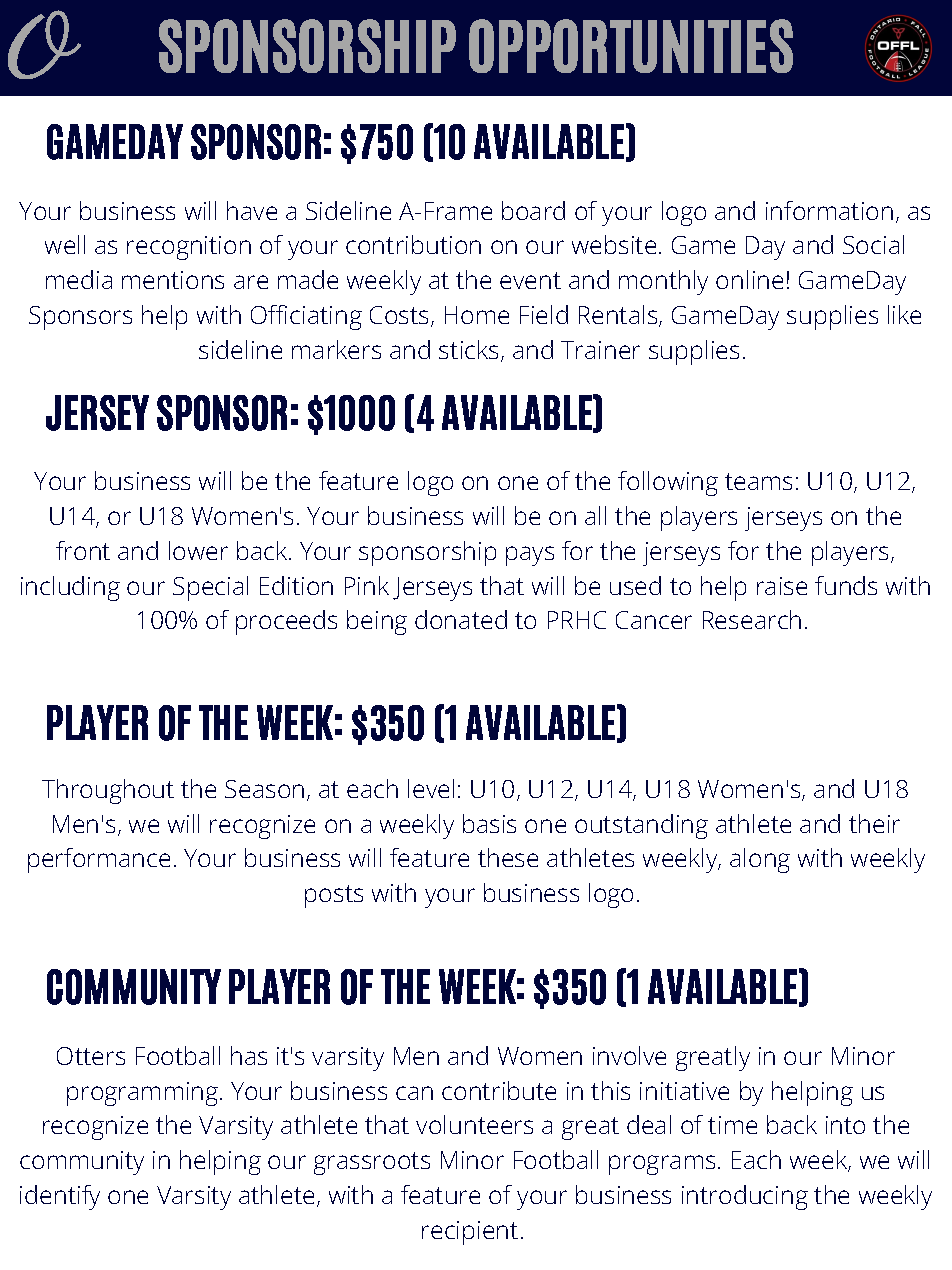 This screenshot has width=952, height=1270. I want to click on teams, so click(758, 481).
